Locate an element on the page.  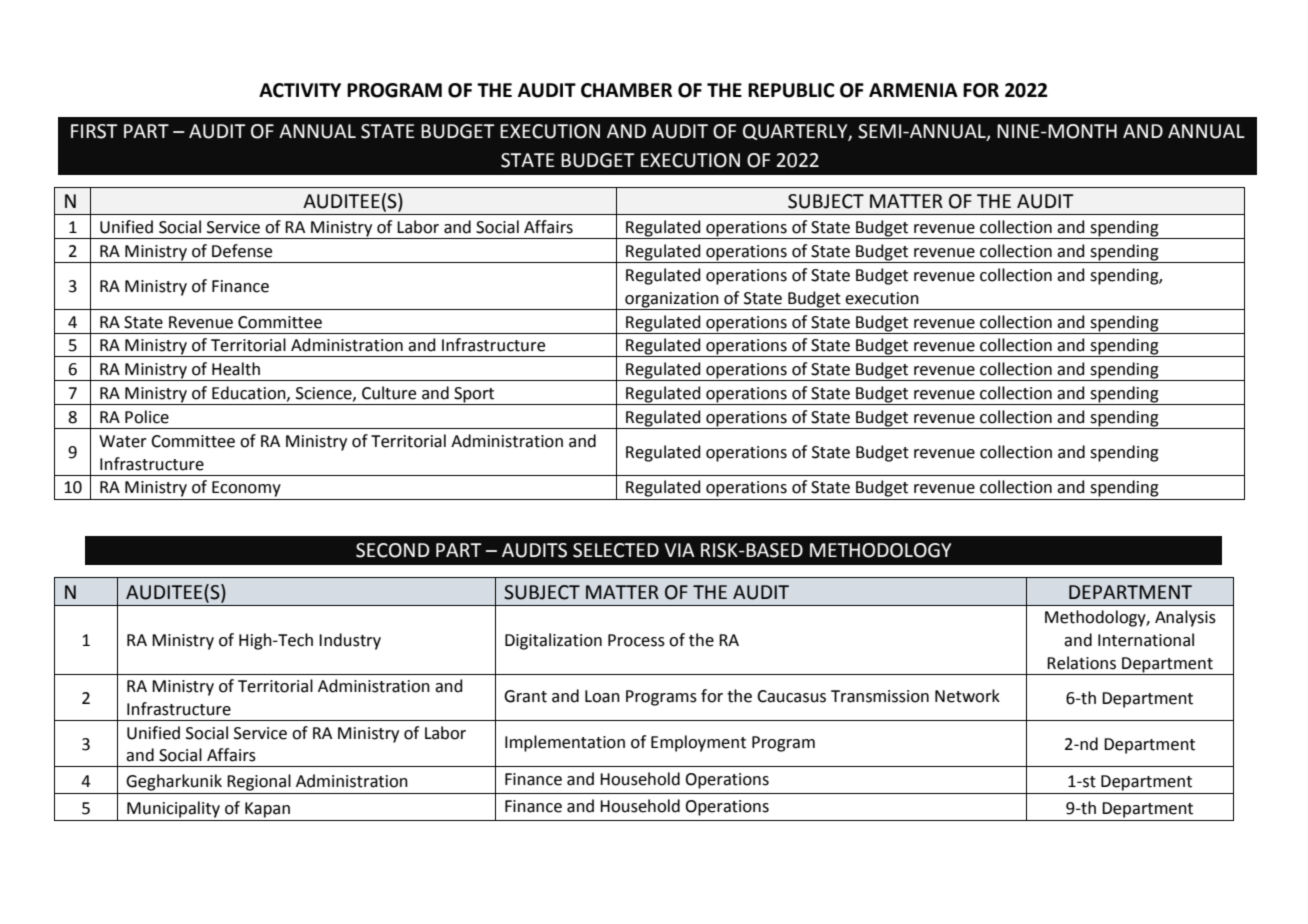
Health is located at coordinates (236, 369).
